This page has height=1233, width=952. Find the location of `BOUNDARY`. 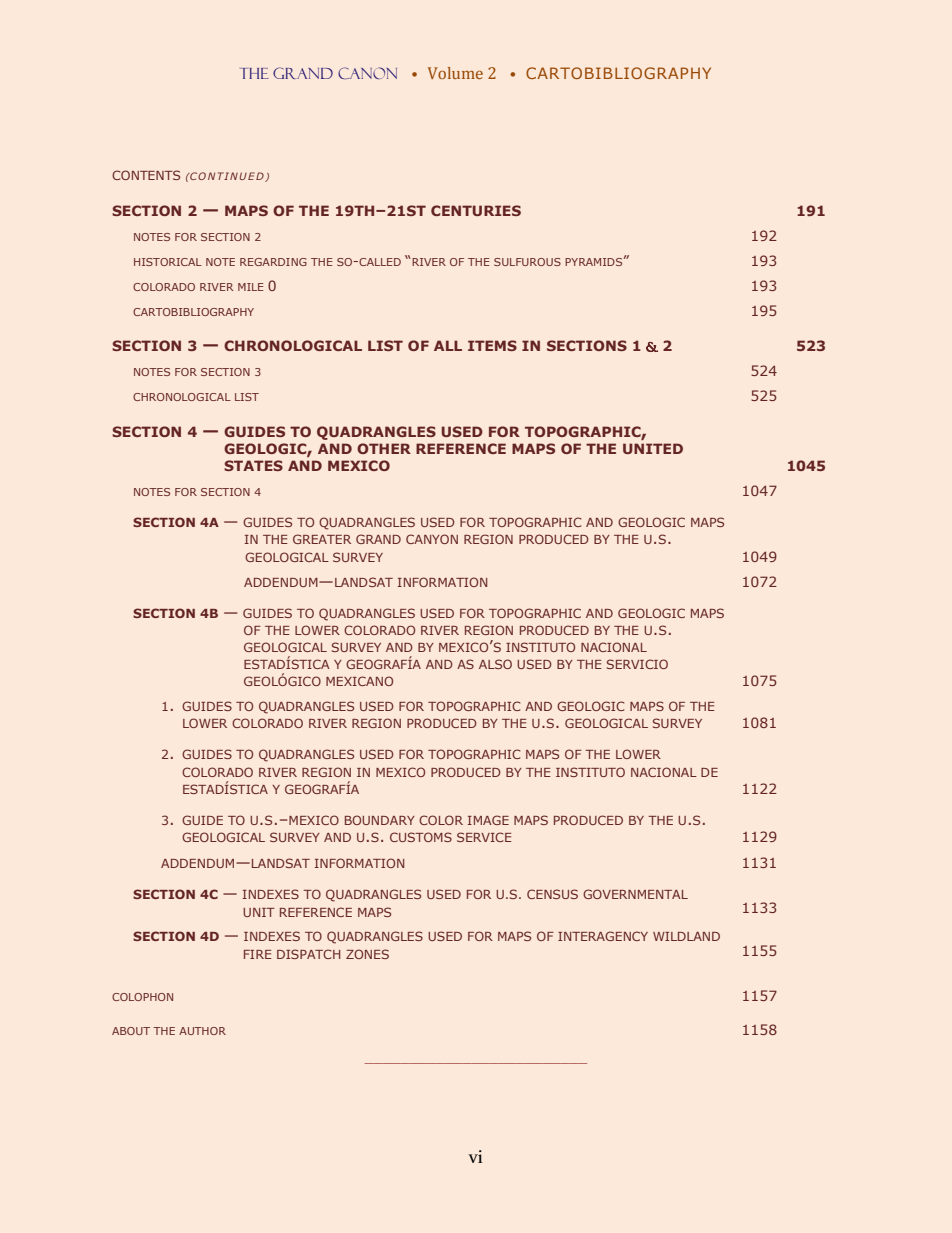

BOUNDARY is located at coordinates (380, 820).
